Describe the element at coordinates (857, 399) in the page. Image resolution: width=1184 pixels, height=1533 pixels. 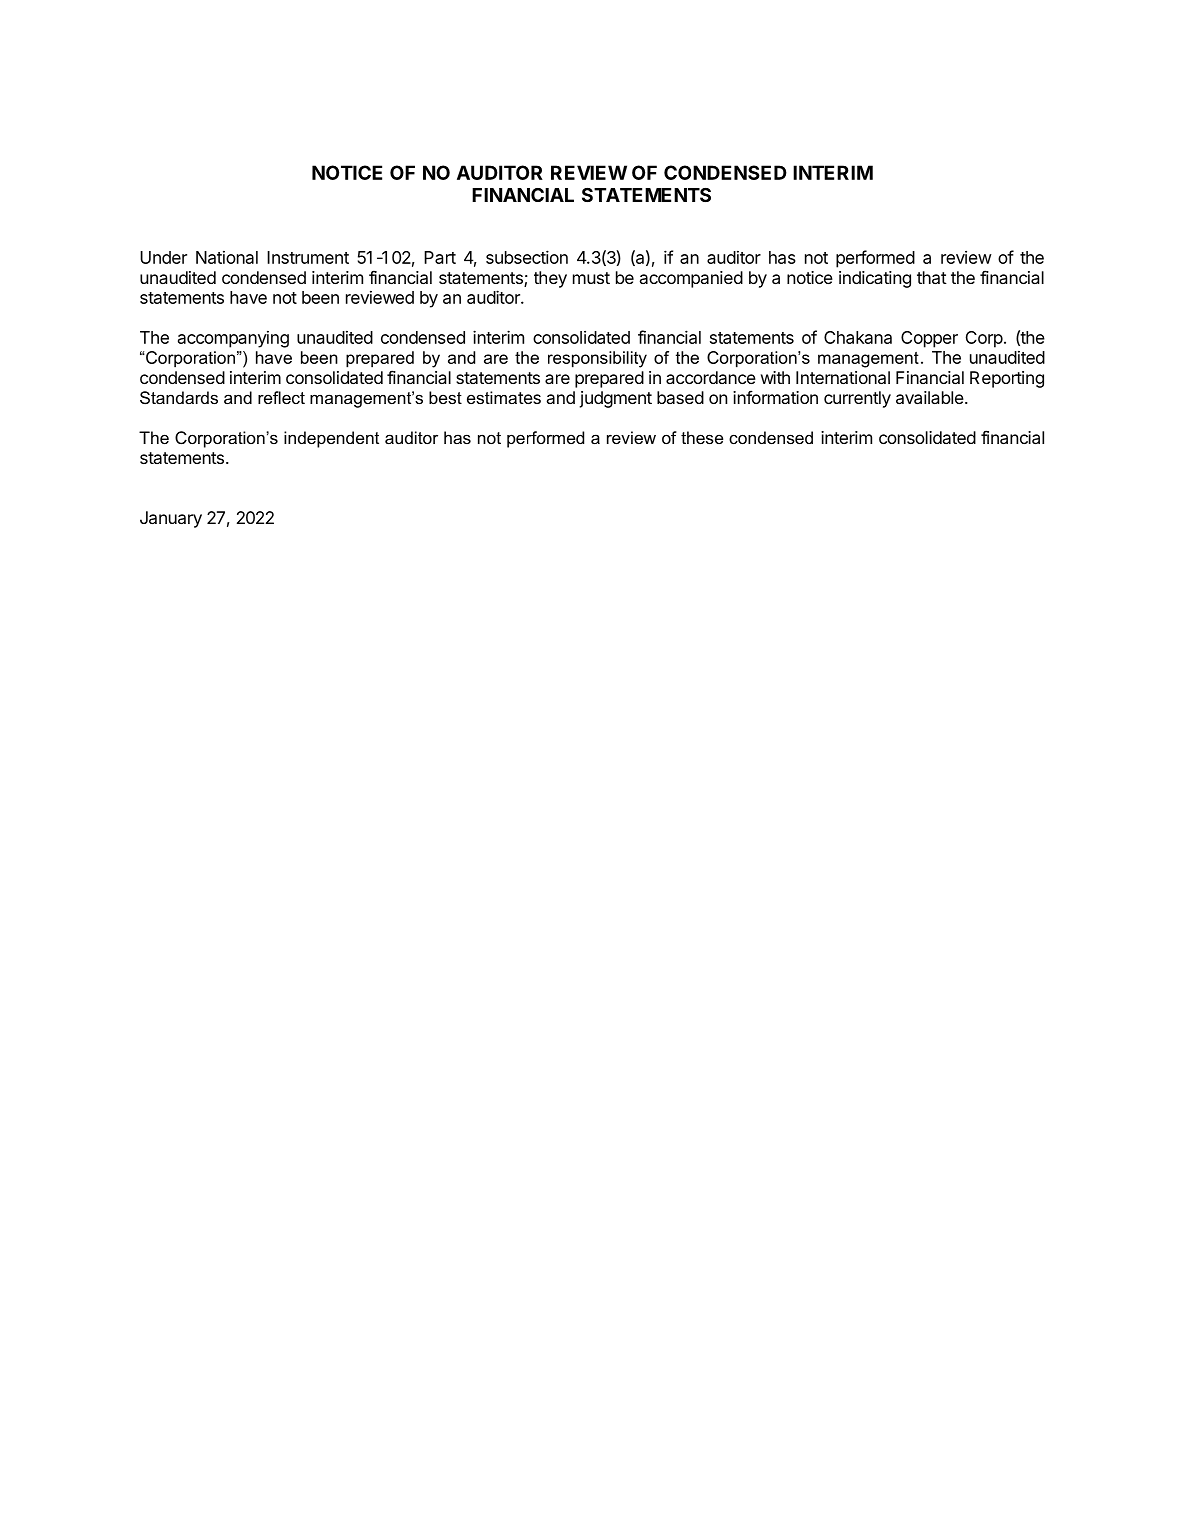
I see `currently` at that location.
